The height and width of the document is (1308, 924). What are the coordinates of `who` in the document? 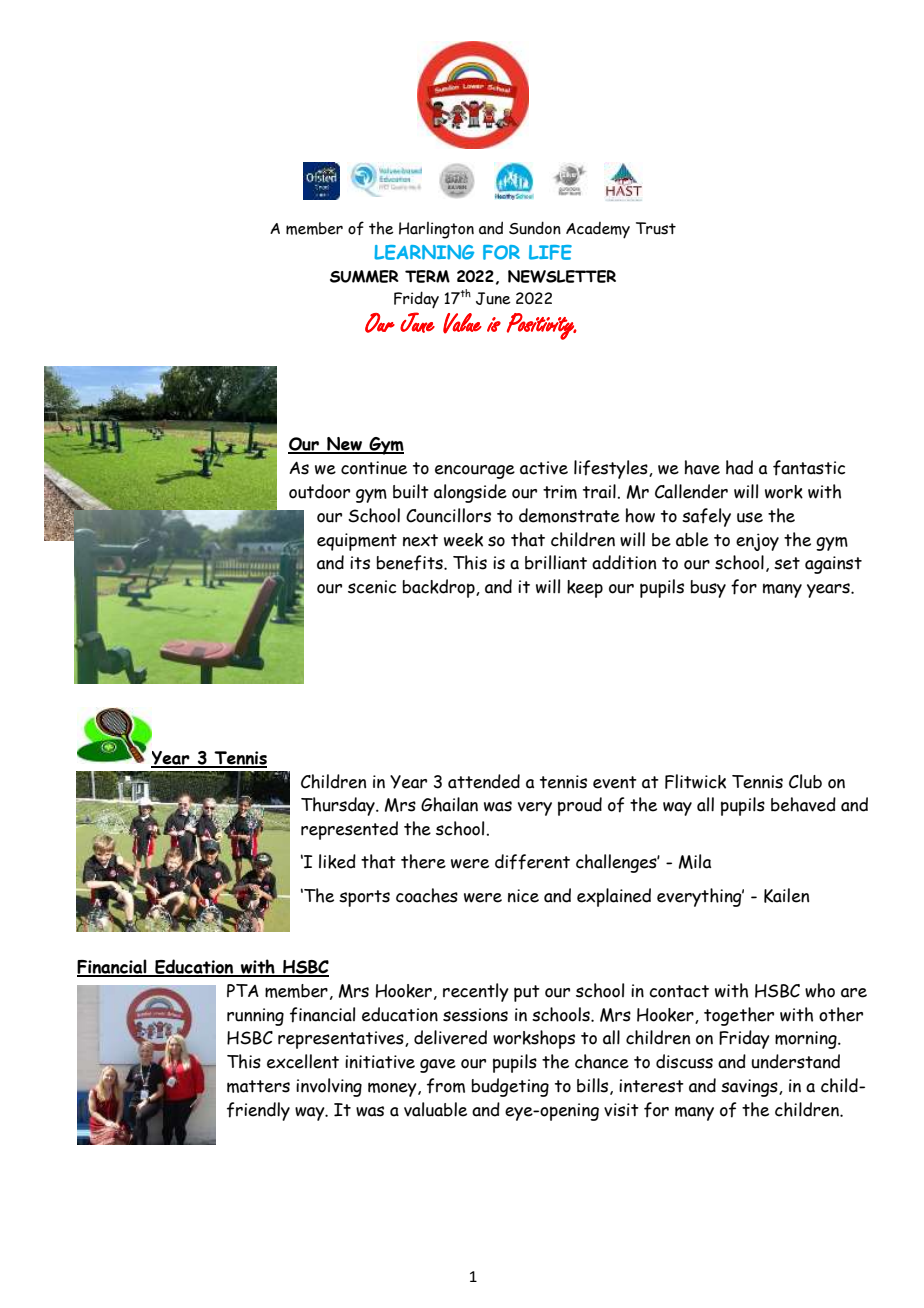 It's located at (820, 990).
